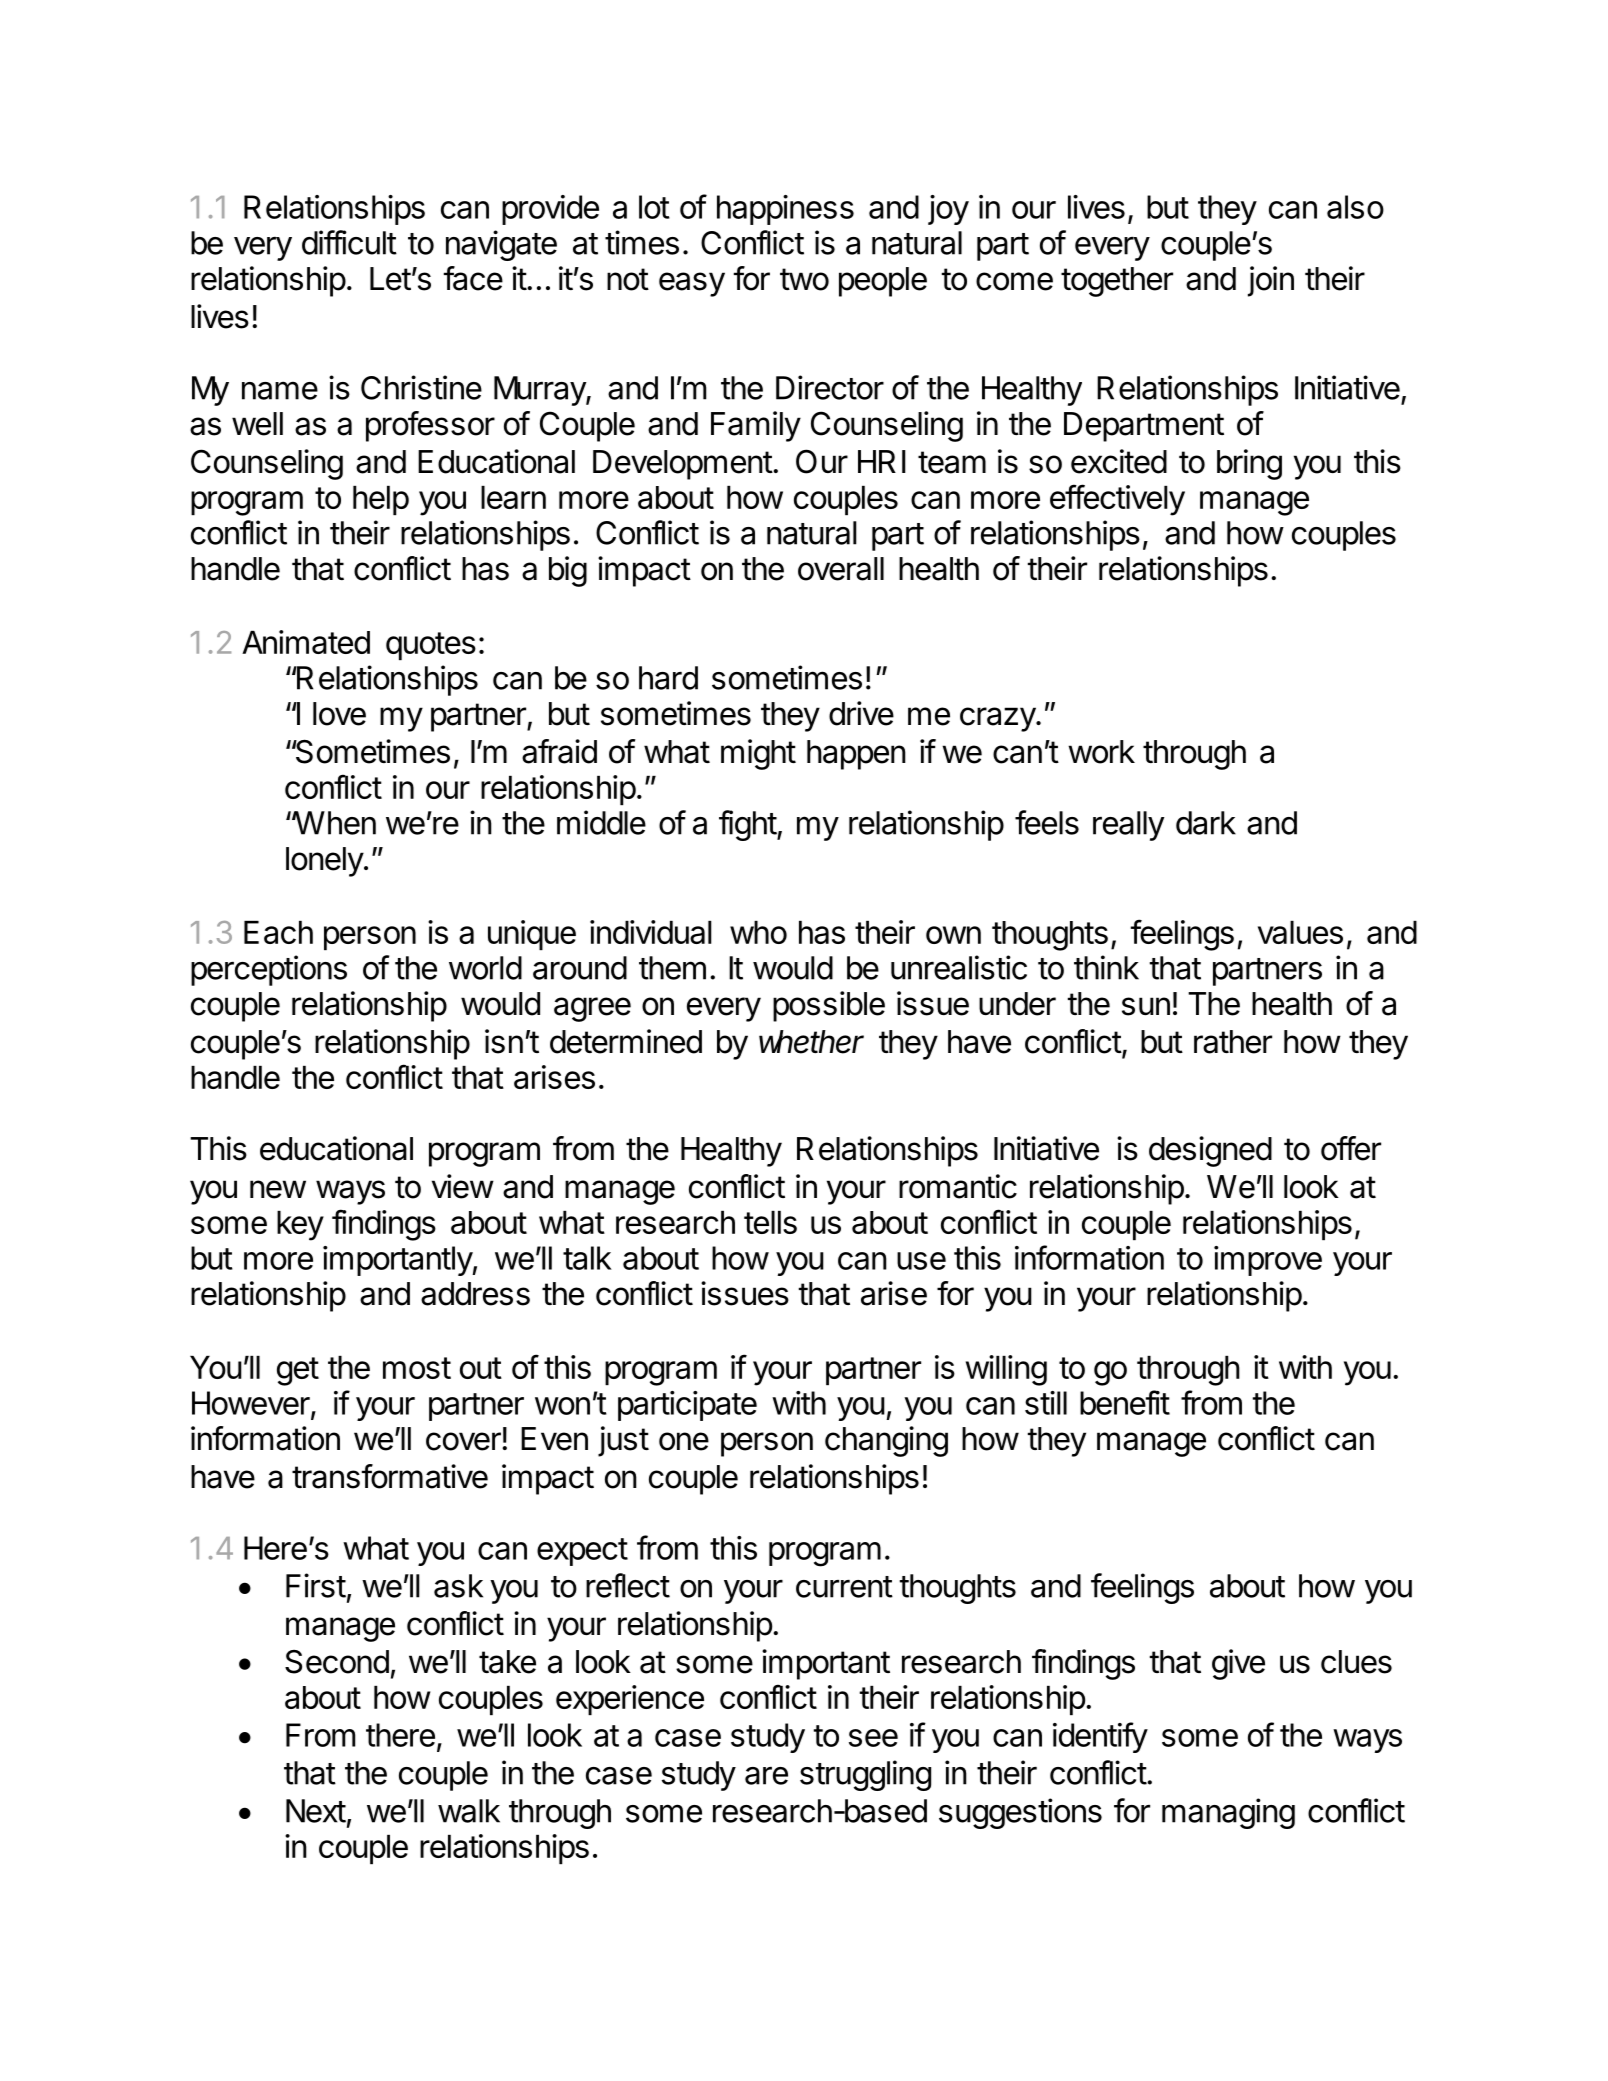 This page has width=1608, height=2081. Describe the element at coordinates (431, 646) in the page. I see `quotes` at that location.
